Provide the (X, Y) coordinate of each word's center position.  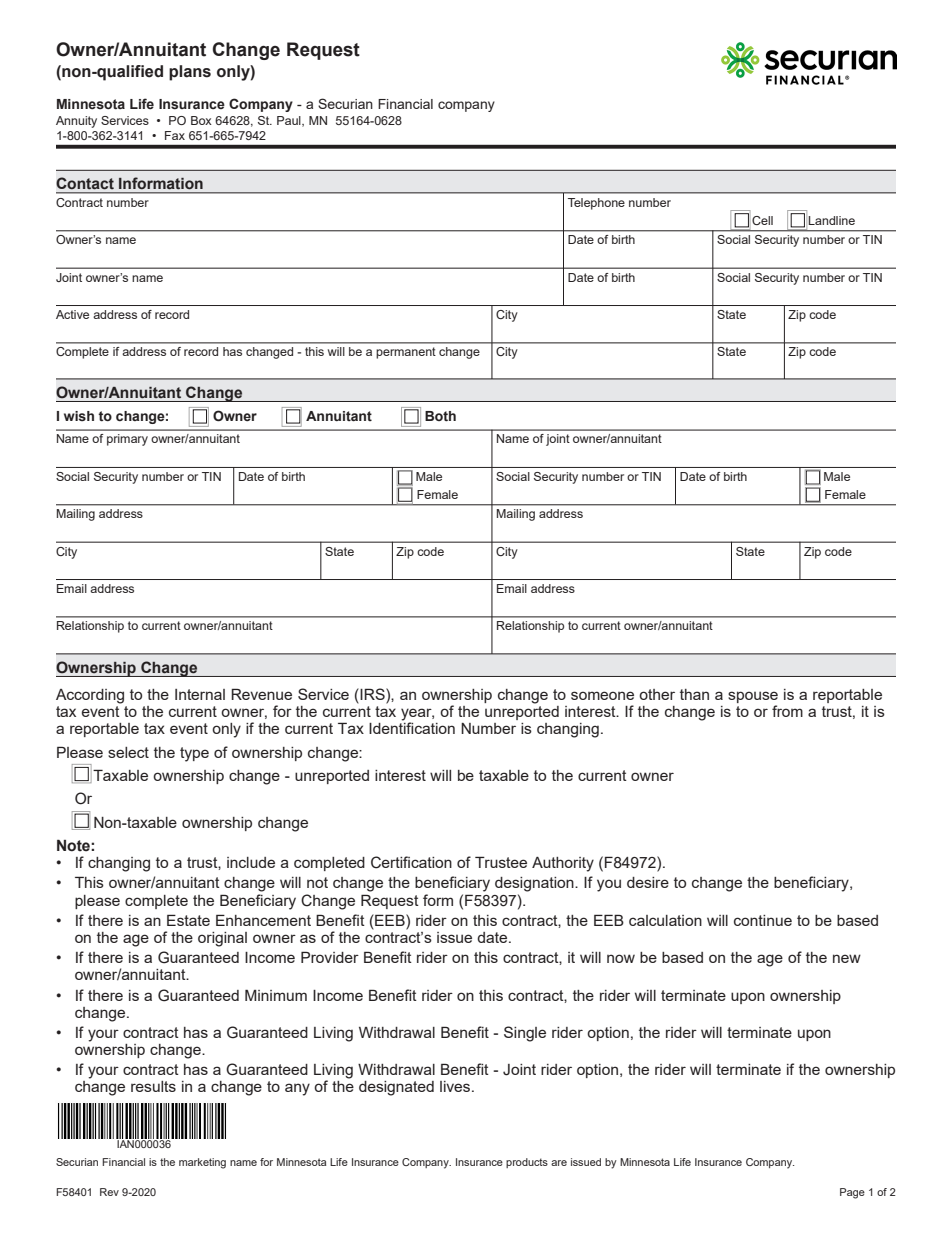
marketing (202, 1163)
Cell (762, 220)
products (527, 1163)
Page (852, 1193)
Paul (290, 121)
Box (201, 120)
